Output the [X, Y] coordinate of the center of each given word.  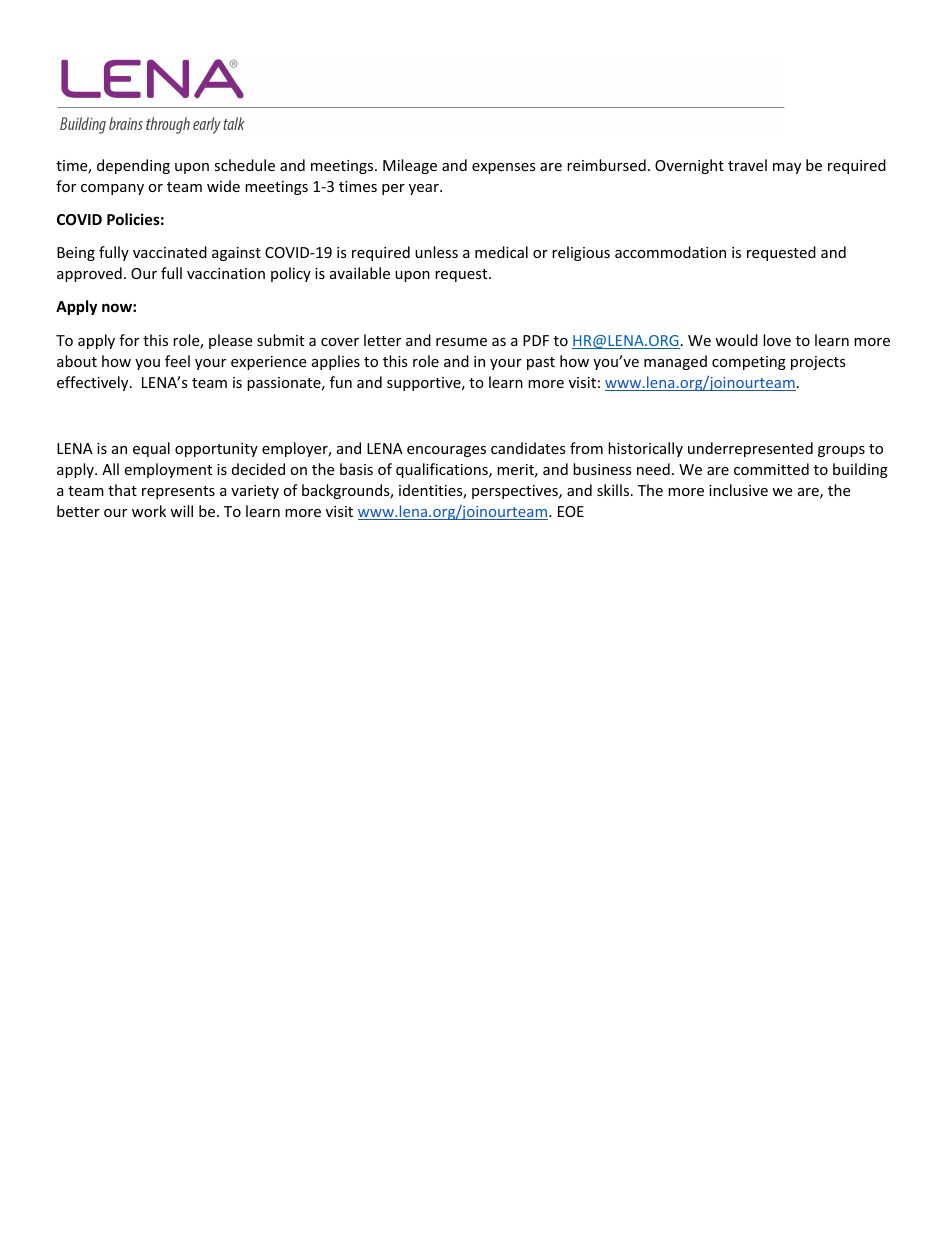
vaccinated [170, 252]
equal [151, 449]
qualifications [443, 470]
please [230, 341]
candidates [528, 448]
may [787, 168]
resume [461, 342]
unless [436, 252]
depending [133, 166]
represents [178, 492]
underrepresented [750, 449]
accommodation [670, 252]
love [777, 340]
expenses [504, 168]
